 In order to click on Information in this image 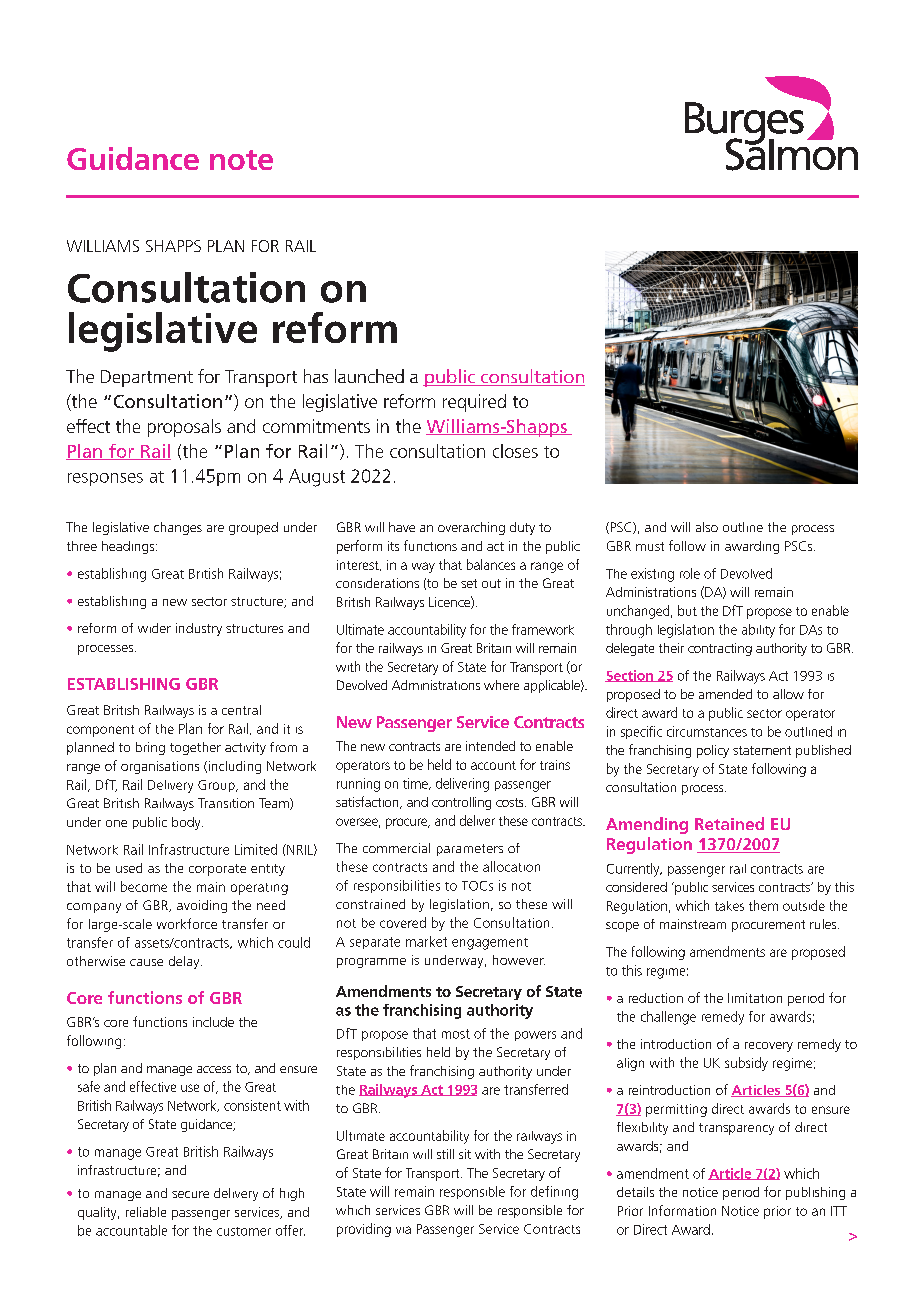, I will do `click(682, 1210)`.
